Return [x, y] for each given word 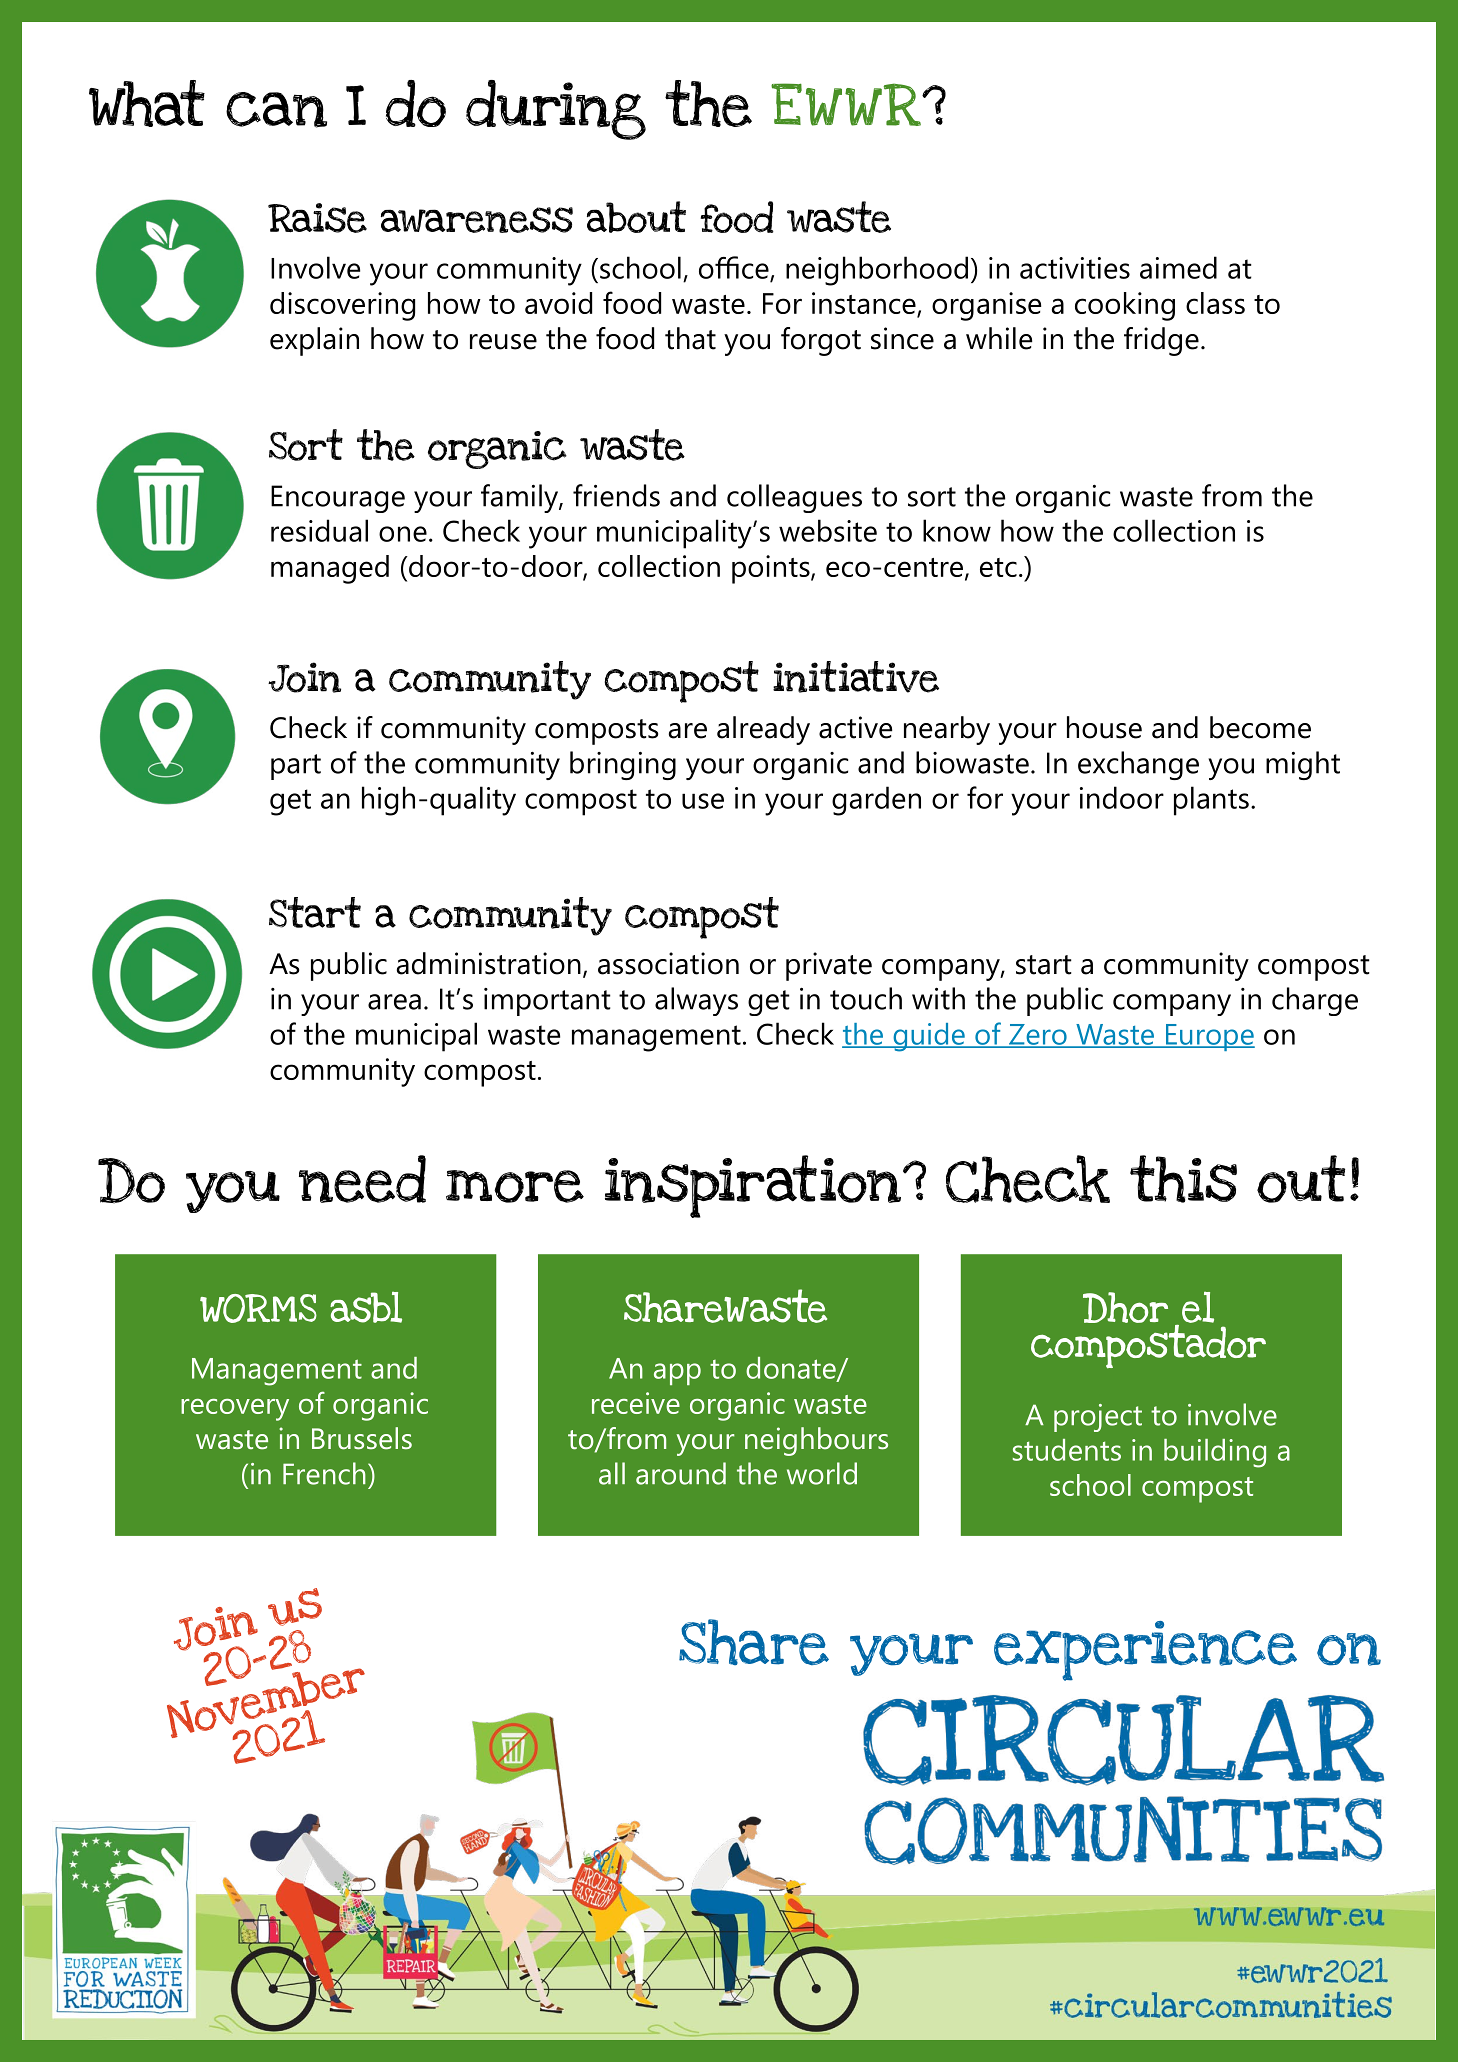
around [681, 1473]
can [276, 110]
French [324, 1473]
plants [1211, 801]
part [296, 767]
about [636, 217]
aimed [1178, 267]
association [668, 963]
